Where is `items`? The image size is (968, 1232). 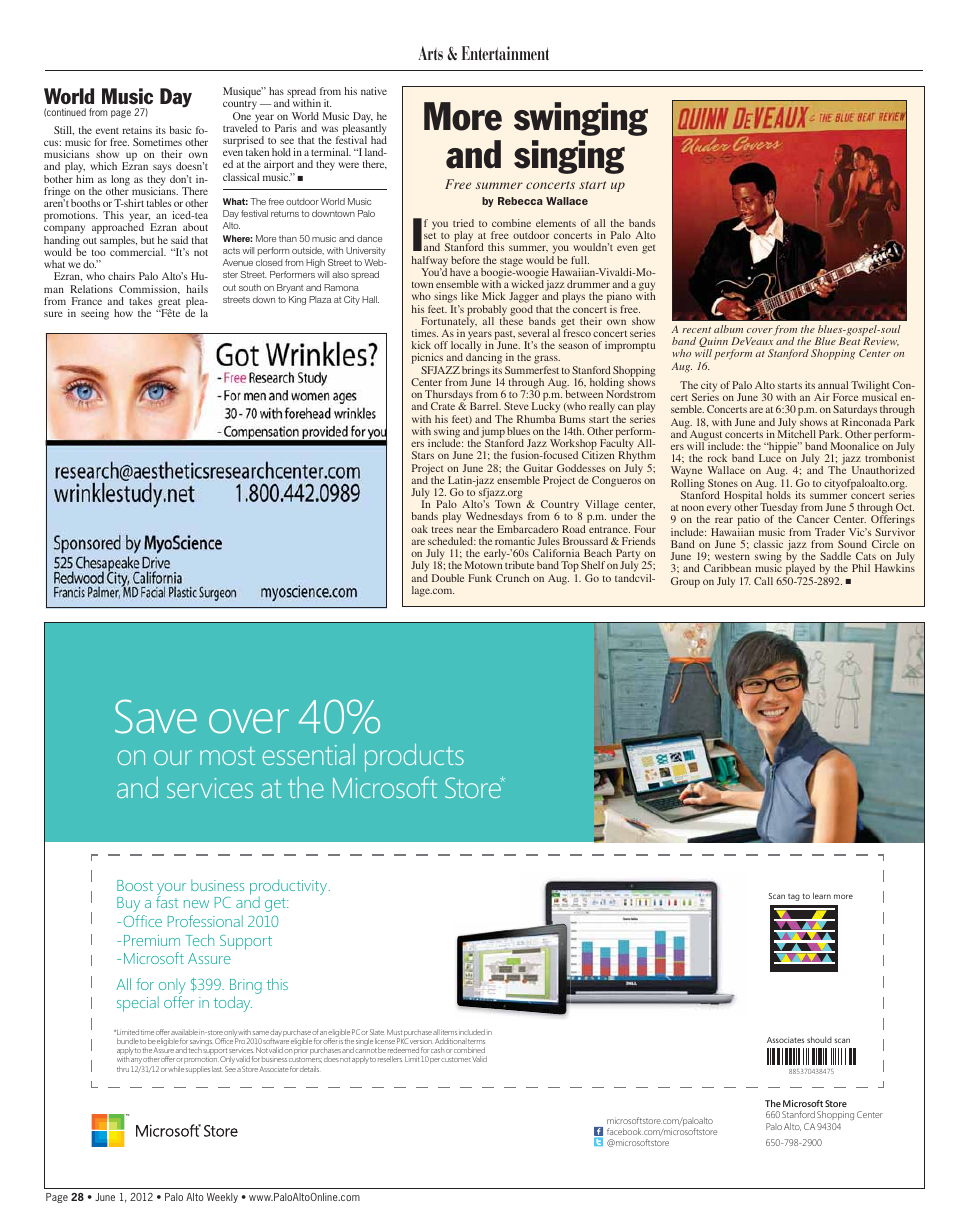 items is located at coordinates (449, 1032).
